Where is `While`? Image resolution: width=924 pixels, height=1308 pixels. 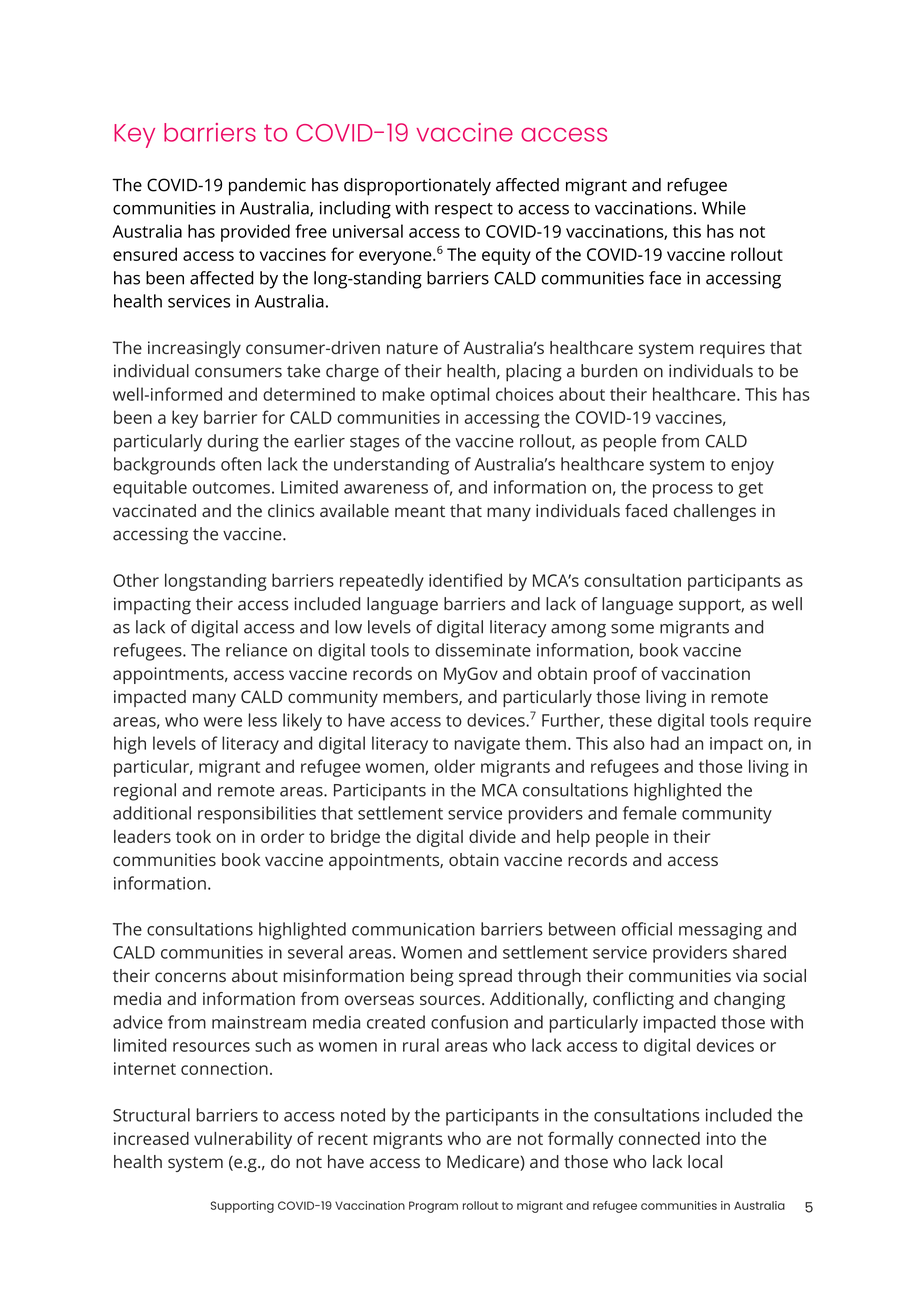 While is located at coordinates (724, 208).
